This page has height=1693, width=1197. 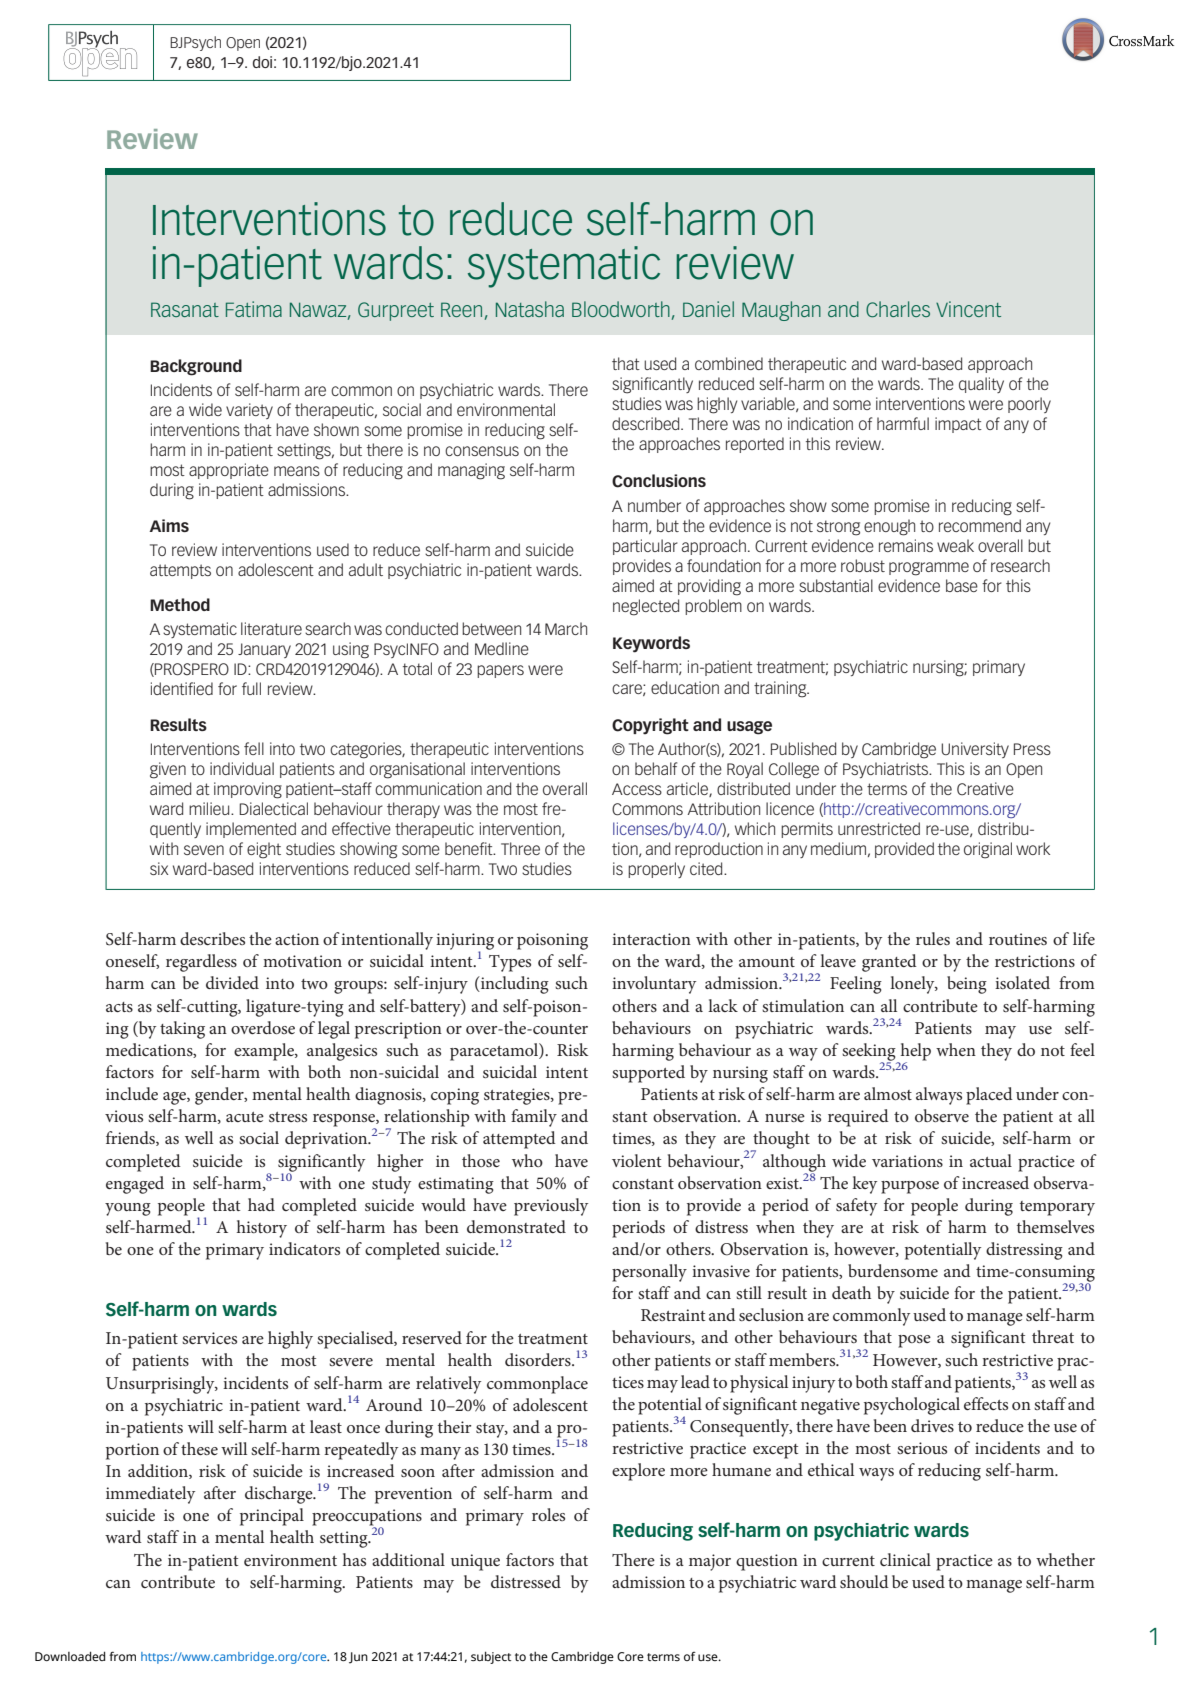 What do you see at coordinates (491, 1657) in the page?
I see `subject` at bounding box center [491, 1657].
